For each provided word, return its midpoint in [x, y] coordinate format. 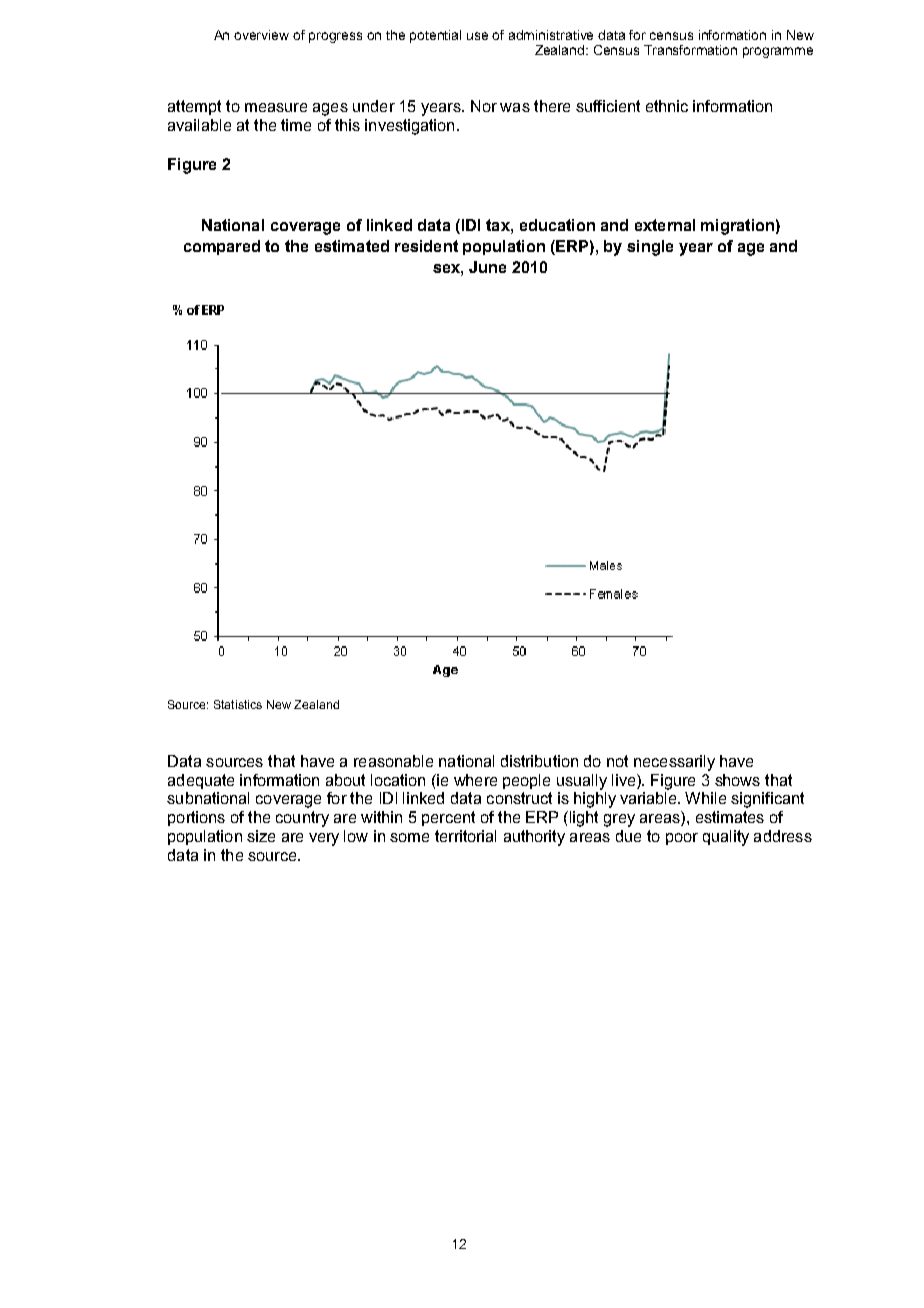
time [296, 125]
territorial [465, 836]
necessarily [674, 763]
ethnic [667, 106]
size [261, 836]
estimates [730, 817]
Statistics [238, 704]
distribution [539, 761]
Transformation [690, 50]
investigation [409, 127]
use [477, 36]
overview [261, 35]
